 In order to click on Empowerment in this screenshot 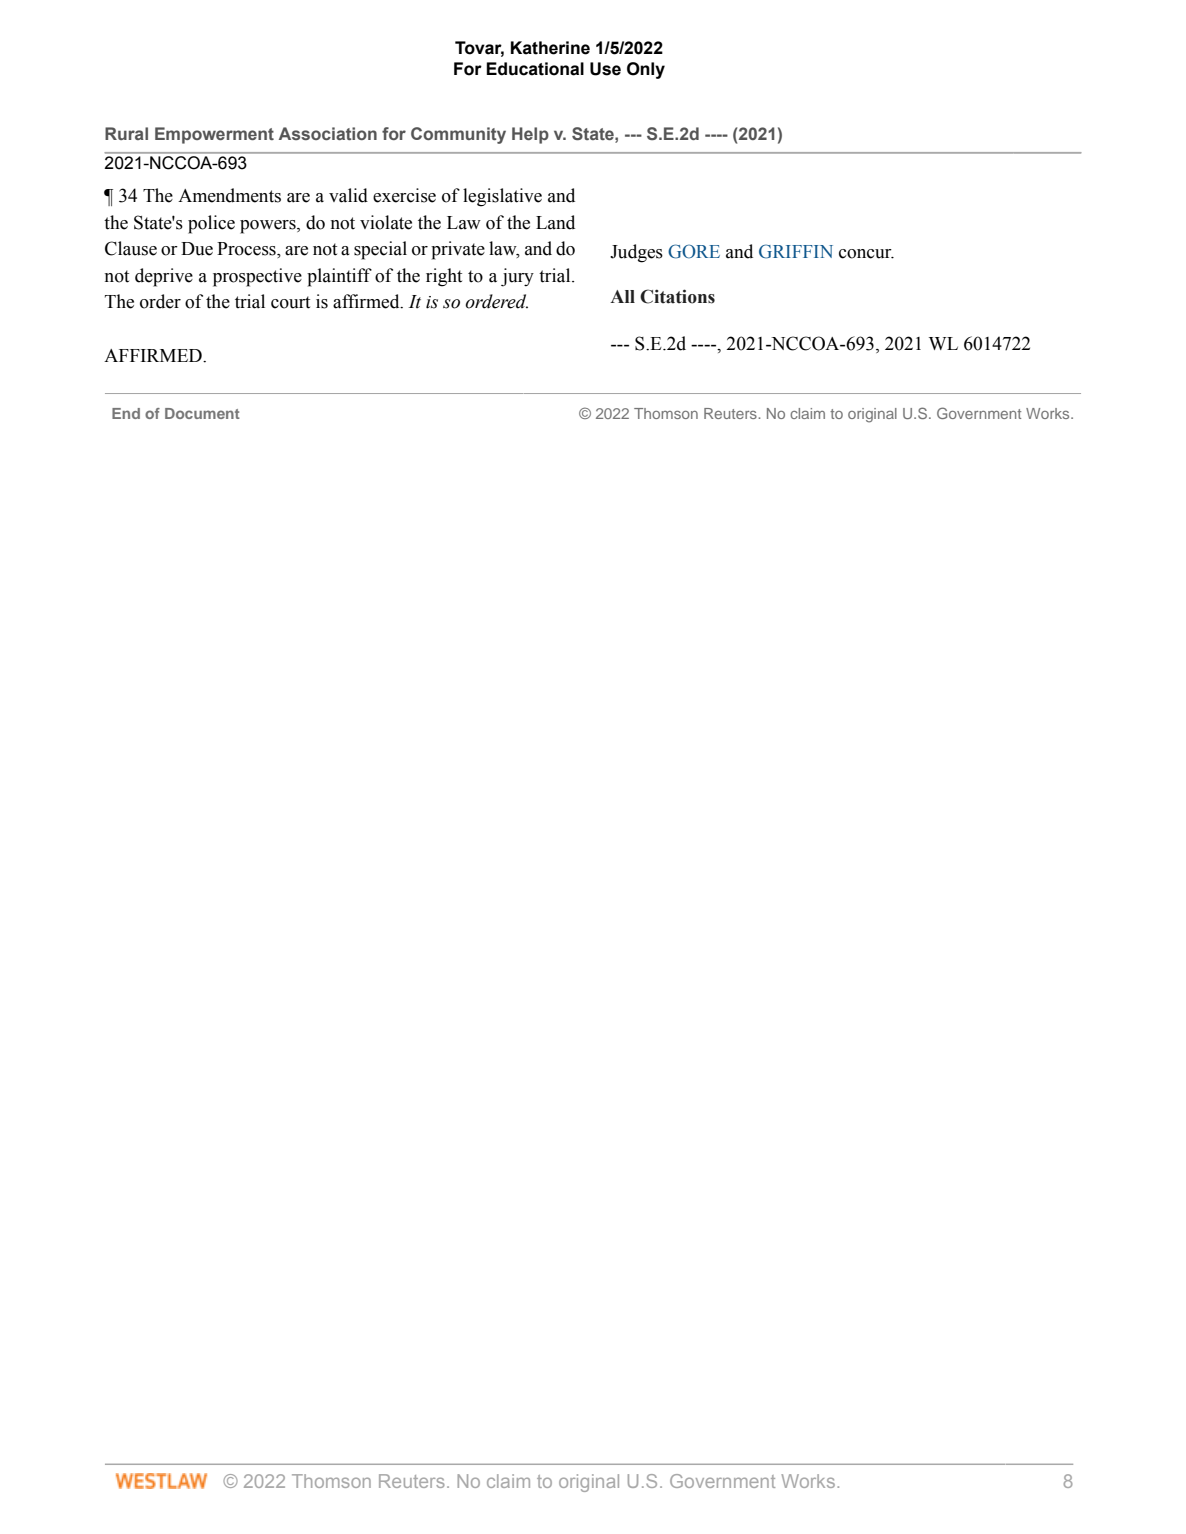, I will do `click(214, 135)`.
